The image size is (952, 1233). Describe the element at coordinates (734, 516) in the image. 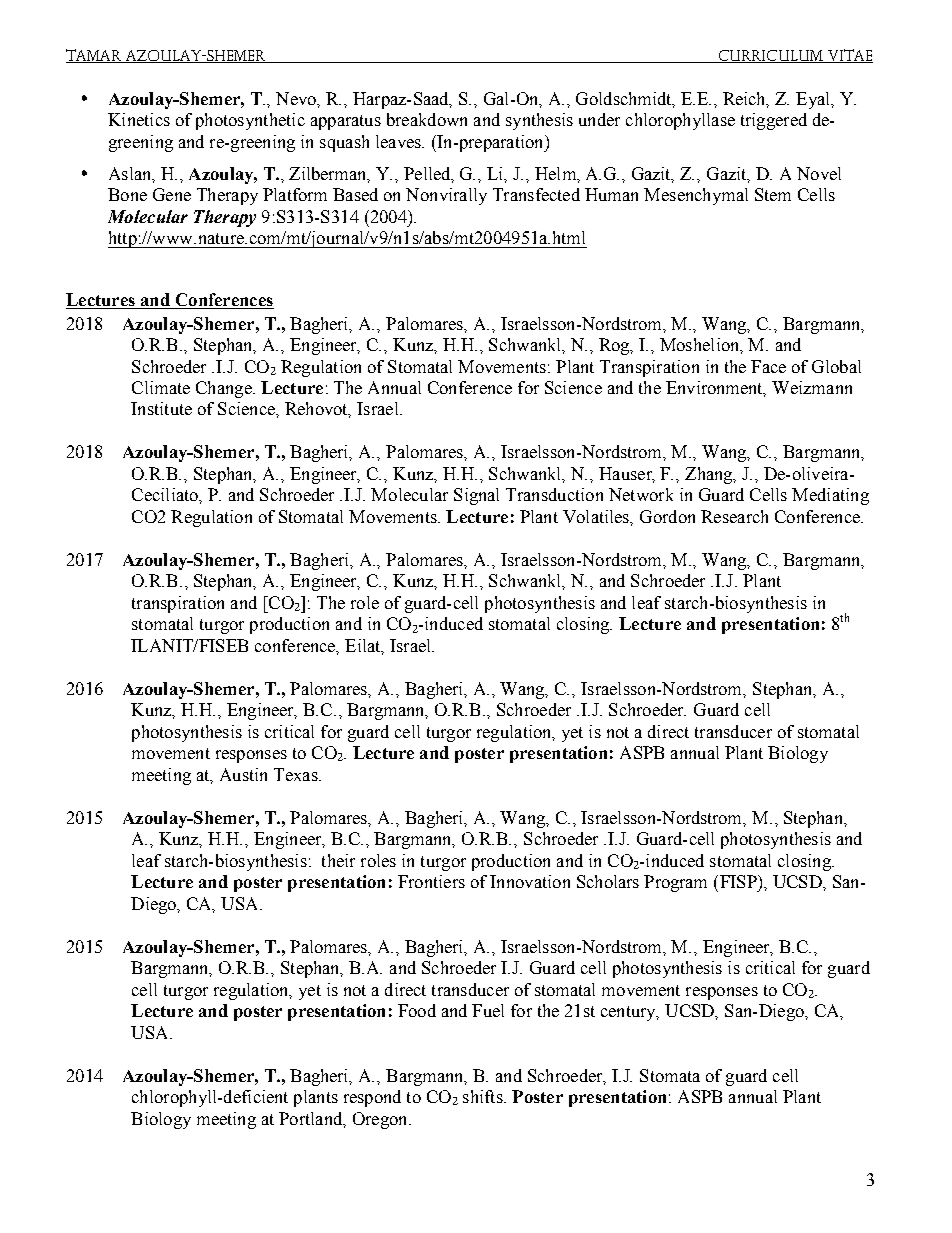

I see `Research` at that location.
